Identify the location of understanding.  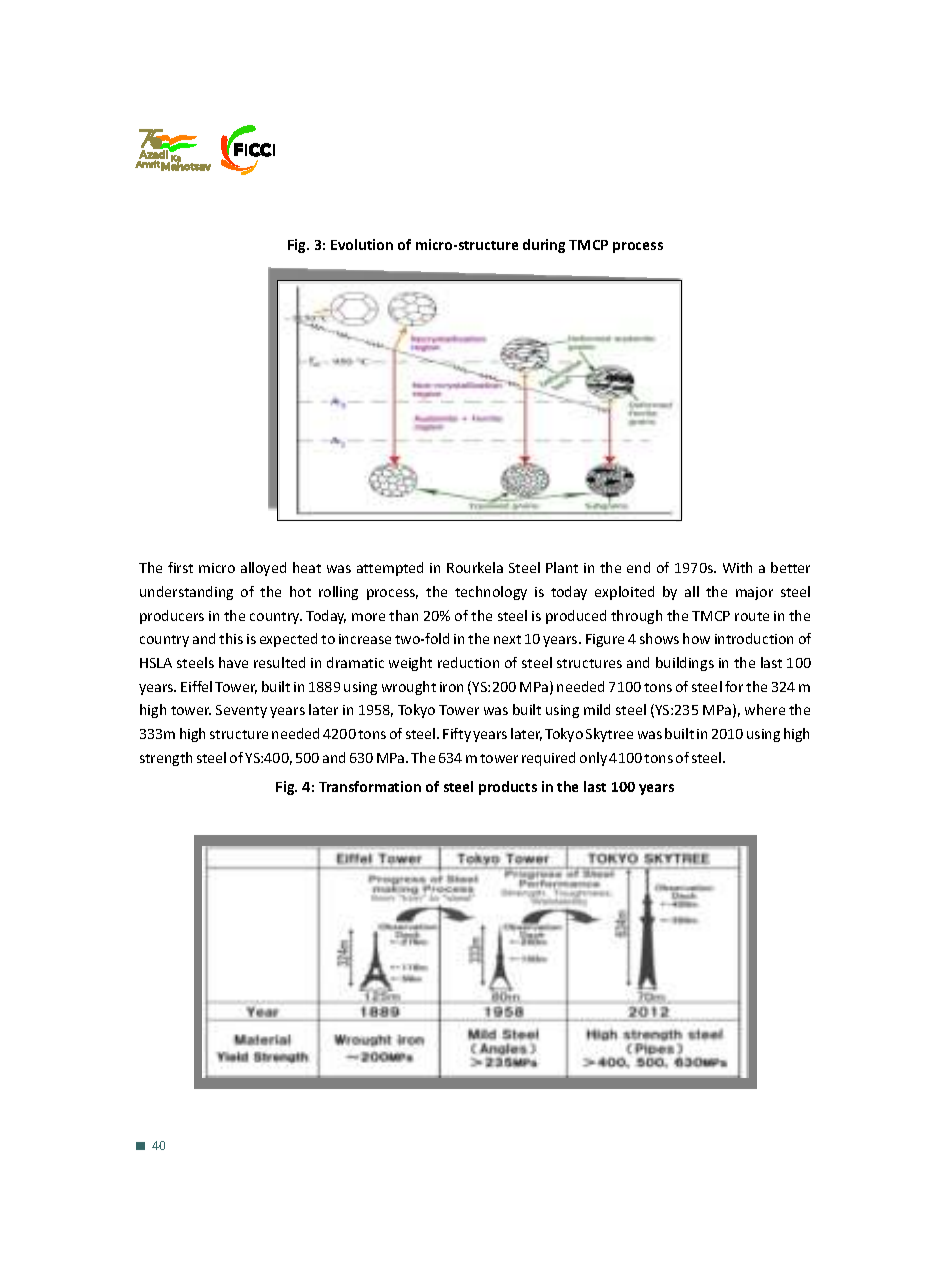
(186, 593).
